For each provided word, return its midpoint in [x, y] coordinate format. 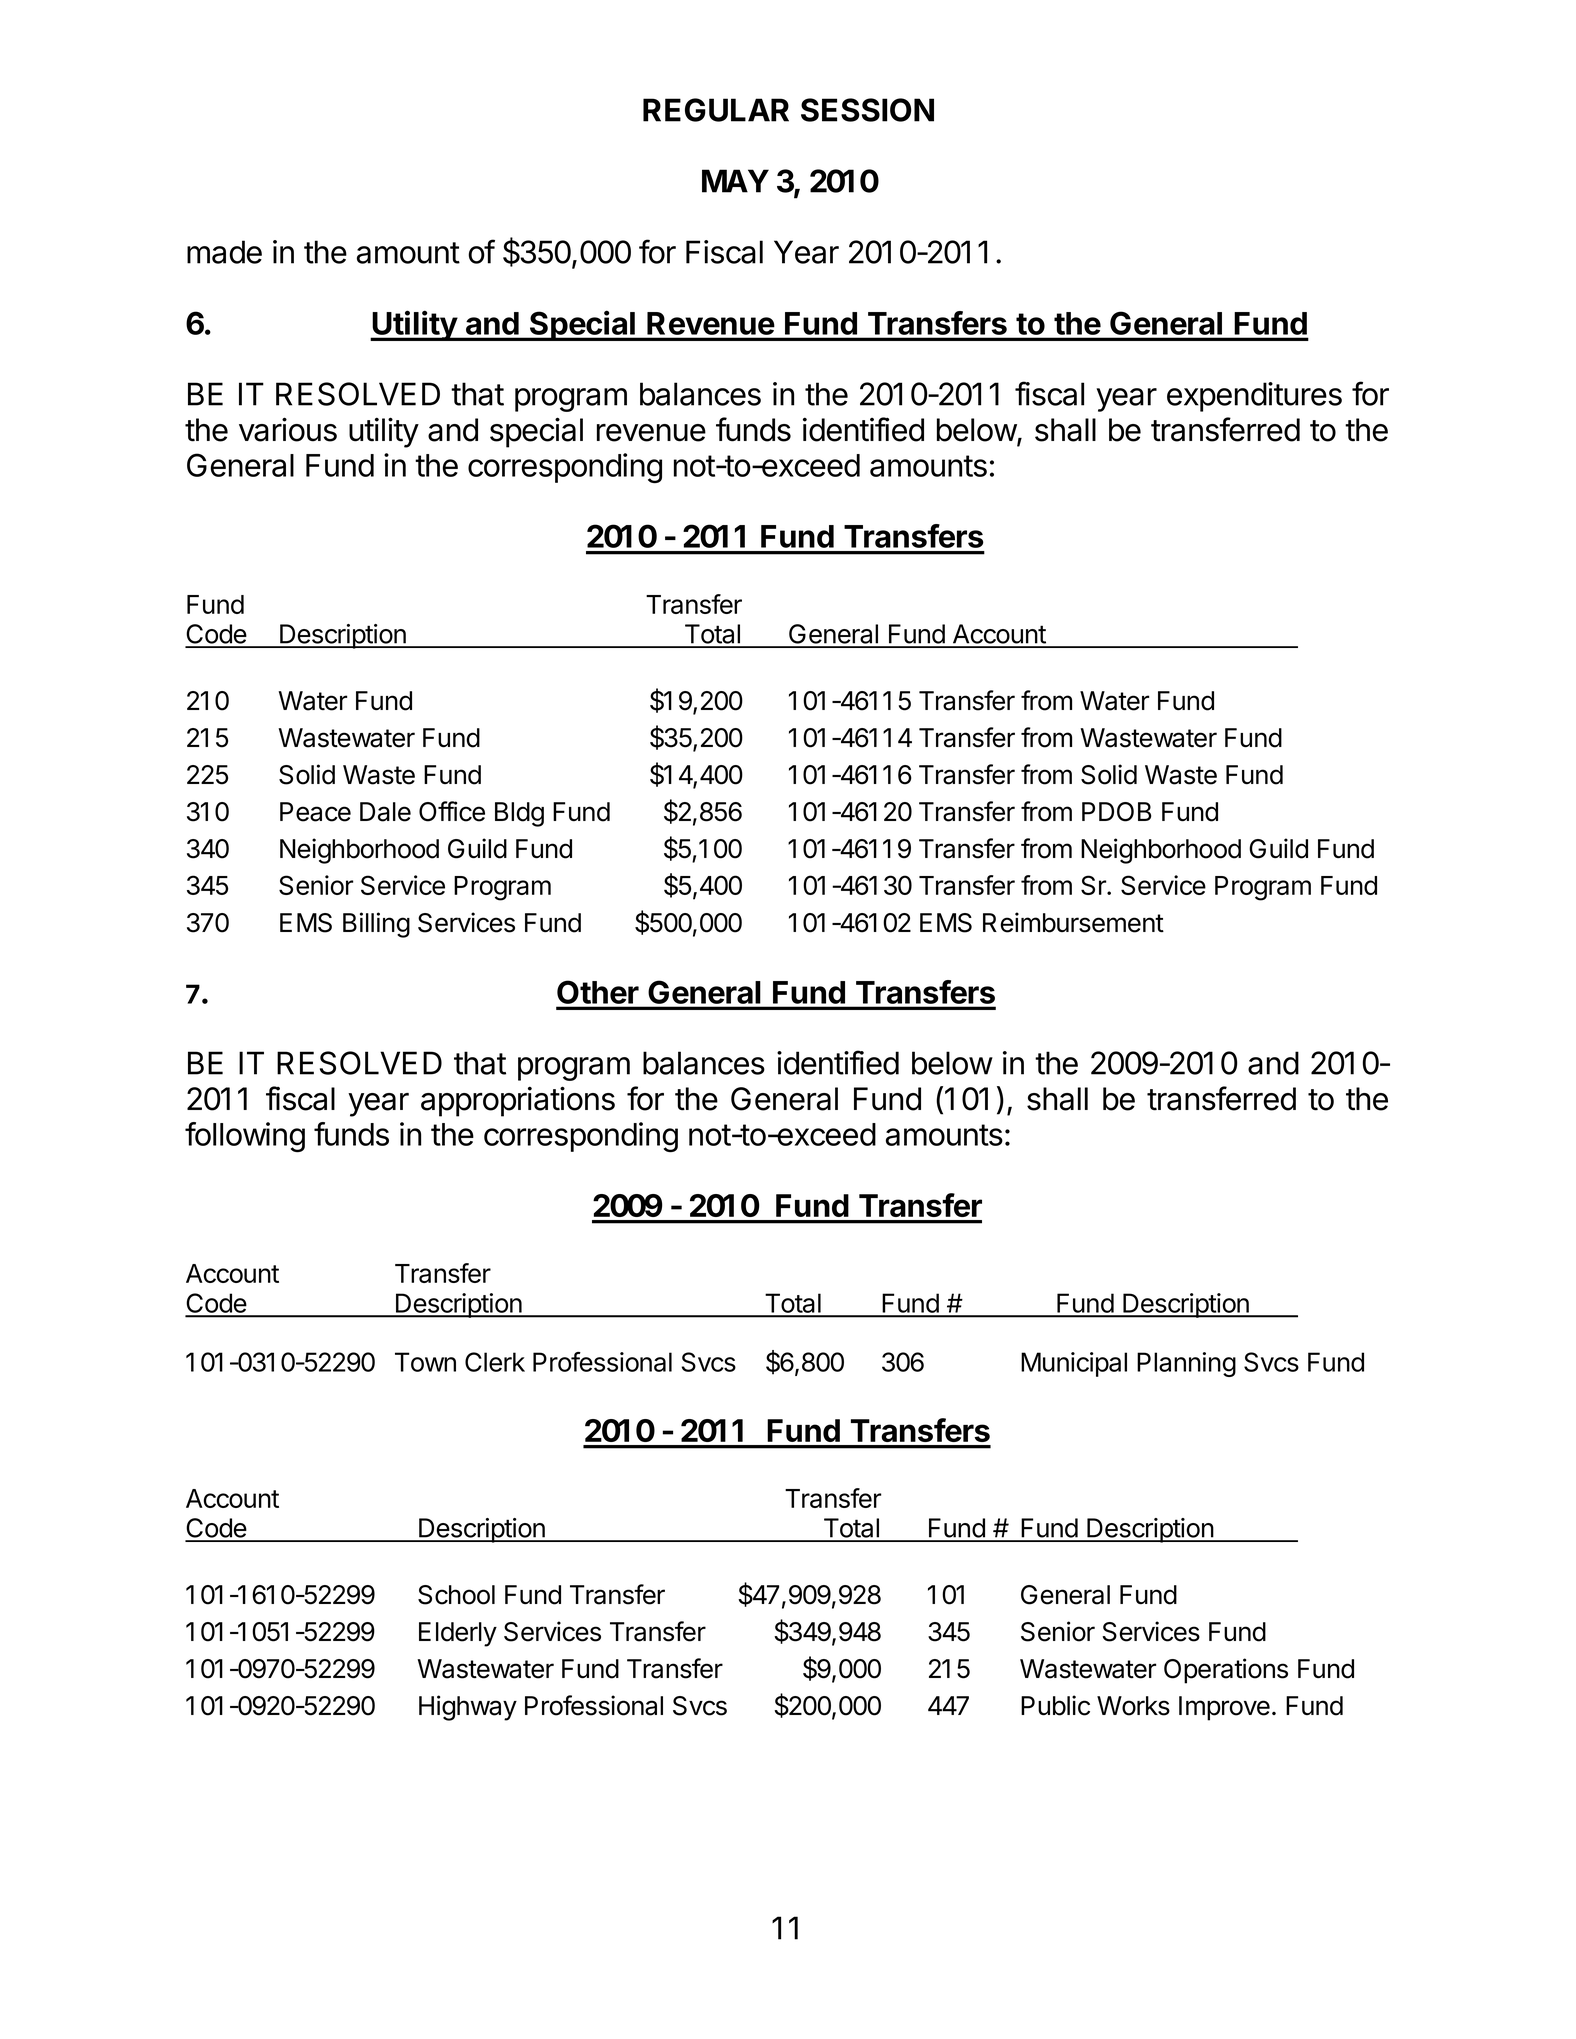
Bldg [519, 814]
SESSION [867, 110]
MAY [735, 181]
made [224, 252]
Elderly [458, 1634]
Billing [376, 925]
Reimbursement [1073, 922]
